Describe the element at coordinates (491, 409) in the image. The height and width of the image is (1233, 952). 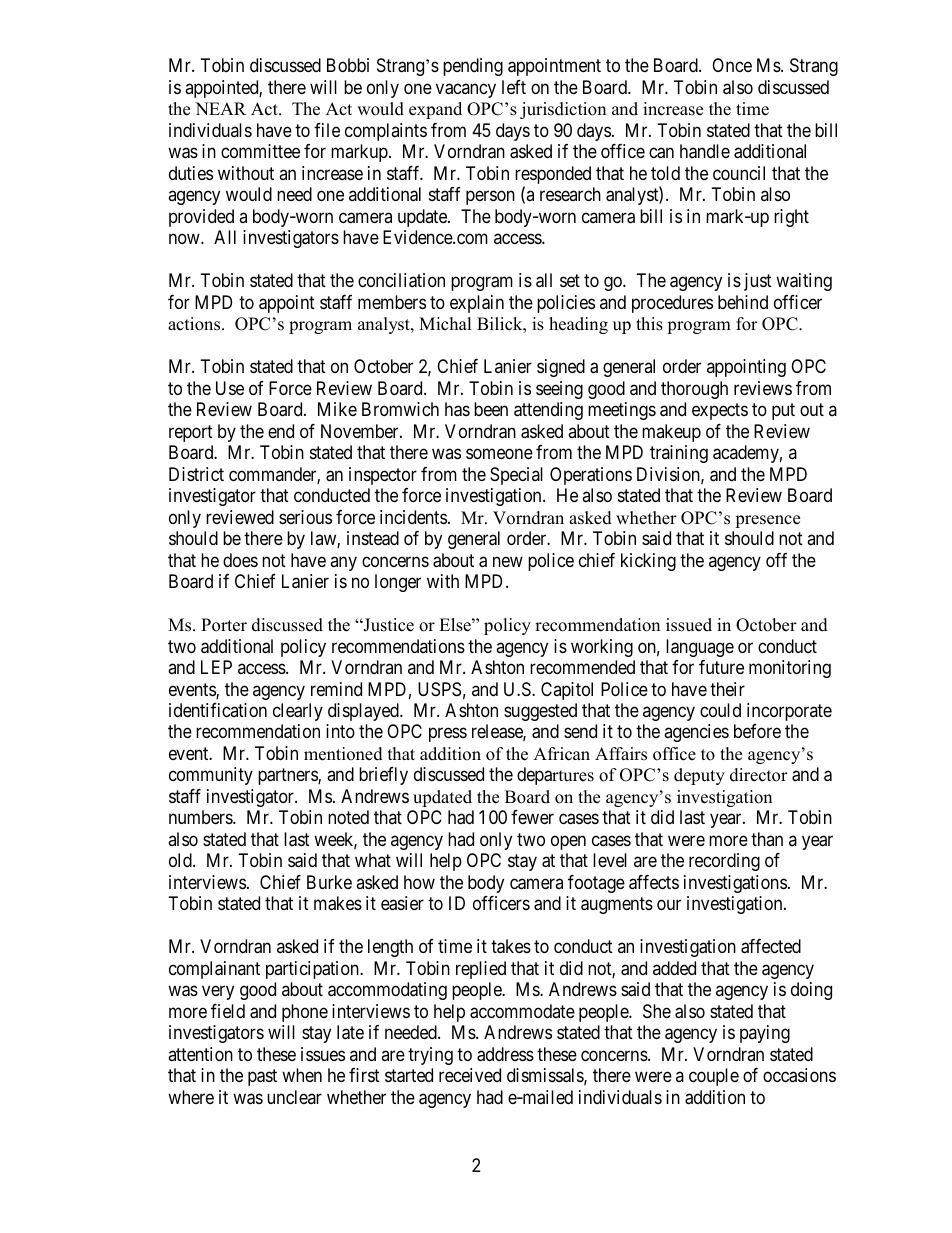
I see `been` at that location.
